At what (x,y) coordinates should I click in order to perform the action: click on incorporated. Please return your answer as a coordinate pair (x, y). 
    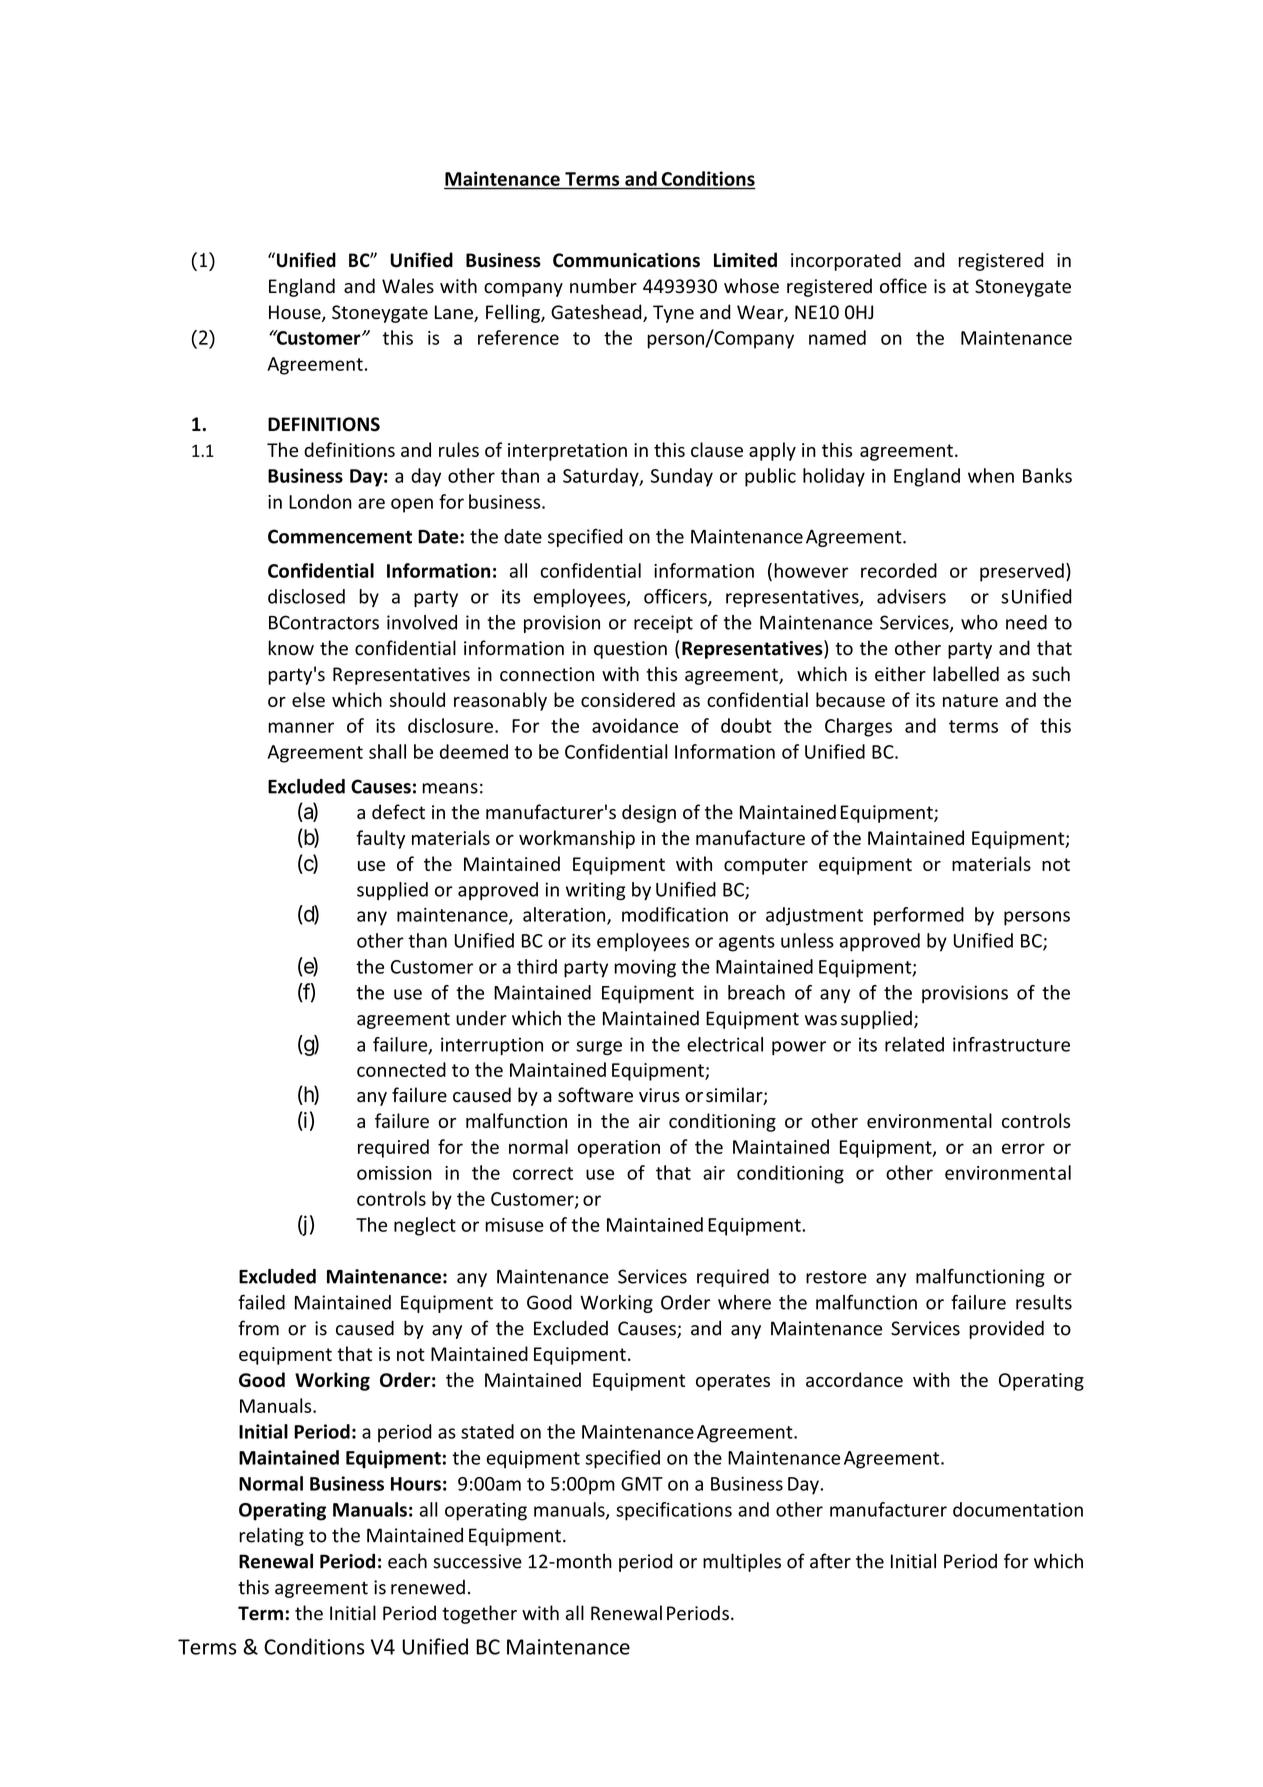
    Looking at the image, I should click on (846, 261).
